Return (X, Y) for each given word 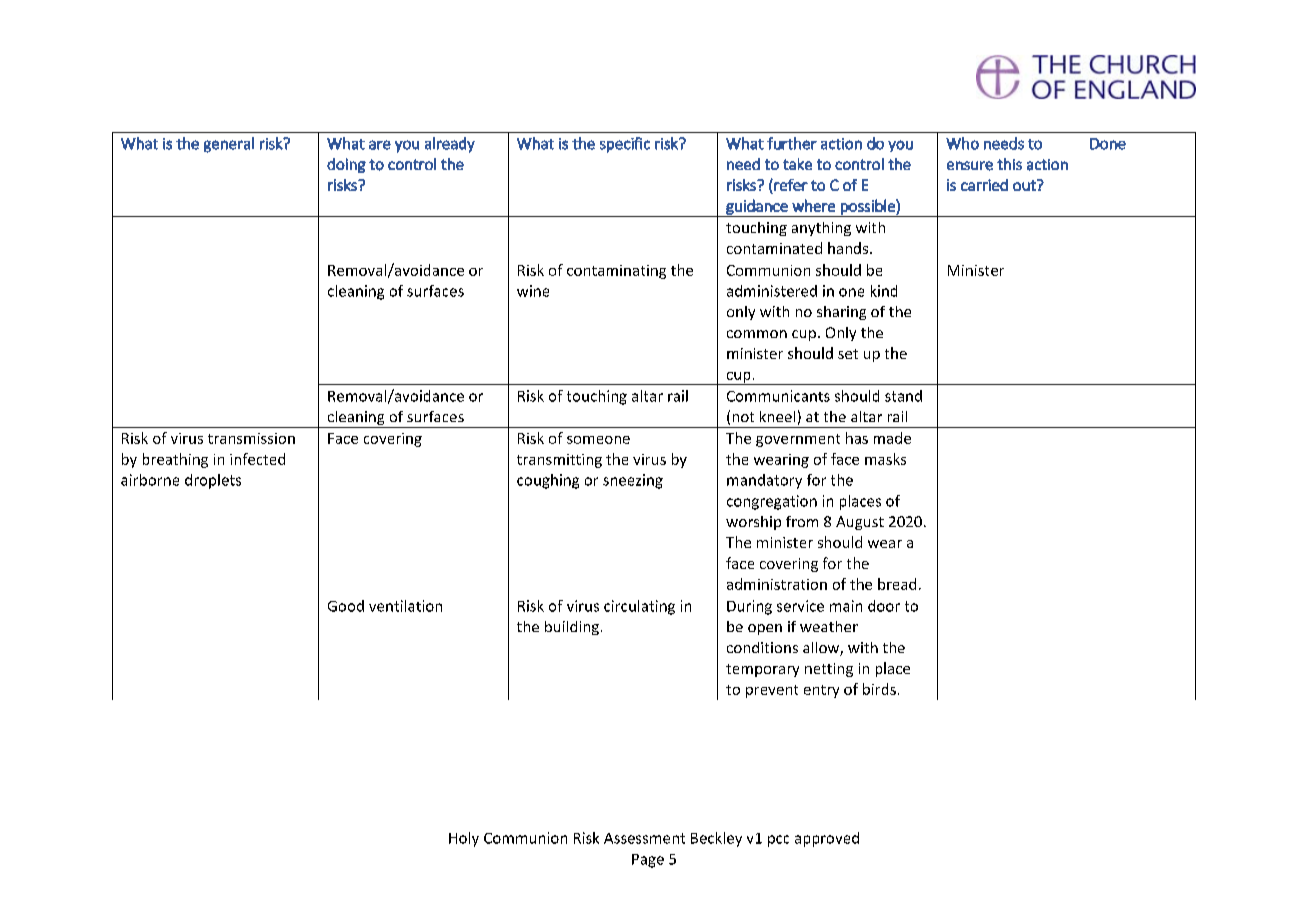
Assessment (644, 838)
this (1009, 164)
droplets (213, 481)
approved (827, 839)
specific (625, 145)
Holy (464, 839)
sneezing (633, 481)
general (229, 145)
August (860, 523)
